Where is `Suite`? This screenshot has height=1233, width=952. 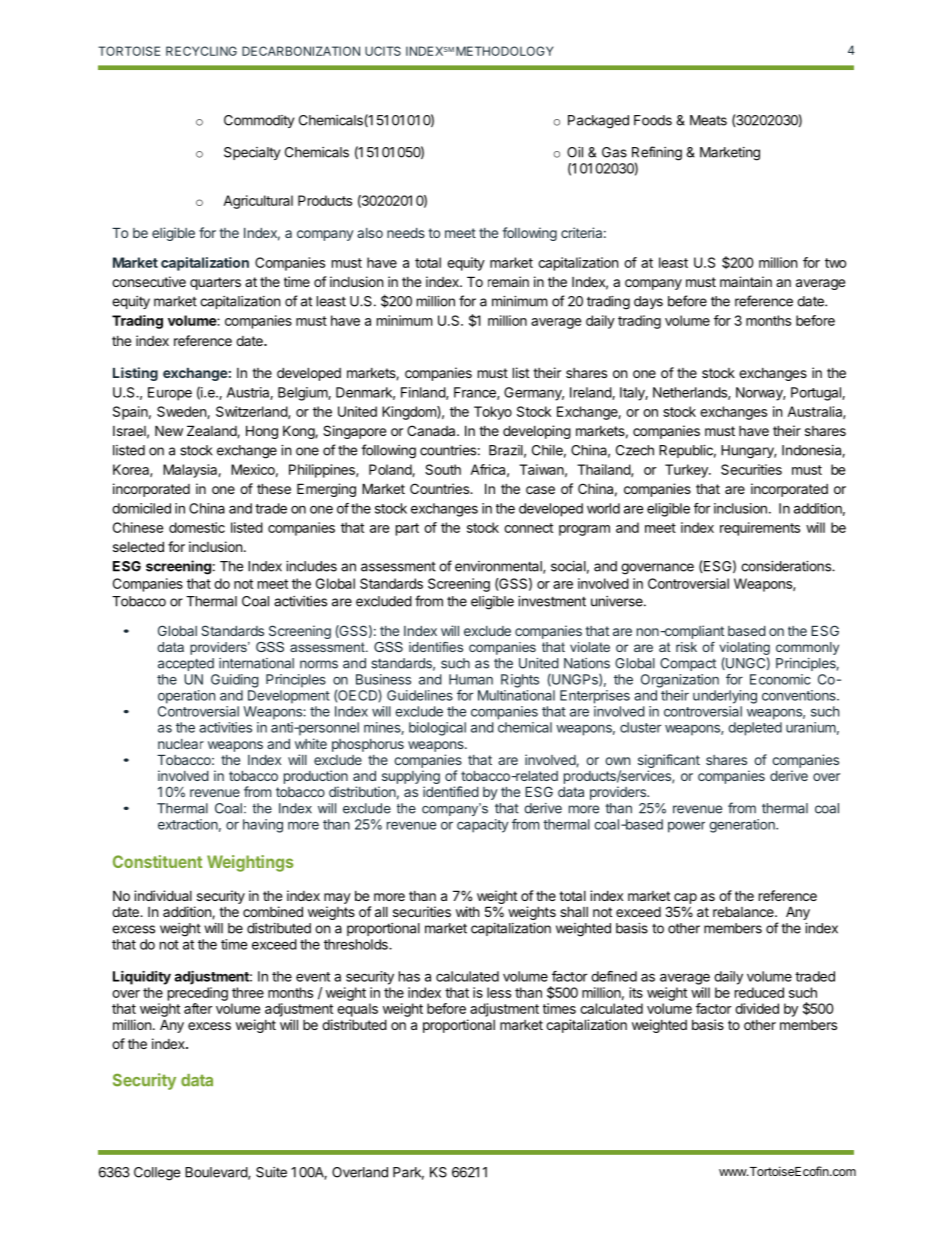
Suite is located at coordinates (271, 1172).
